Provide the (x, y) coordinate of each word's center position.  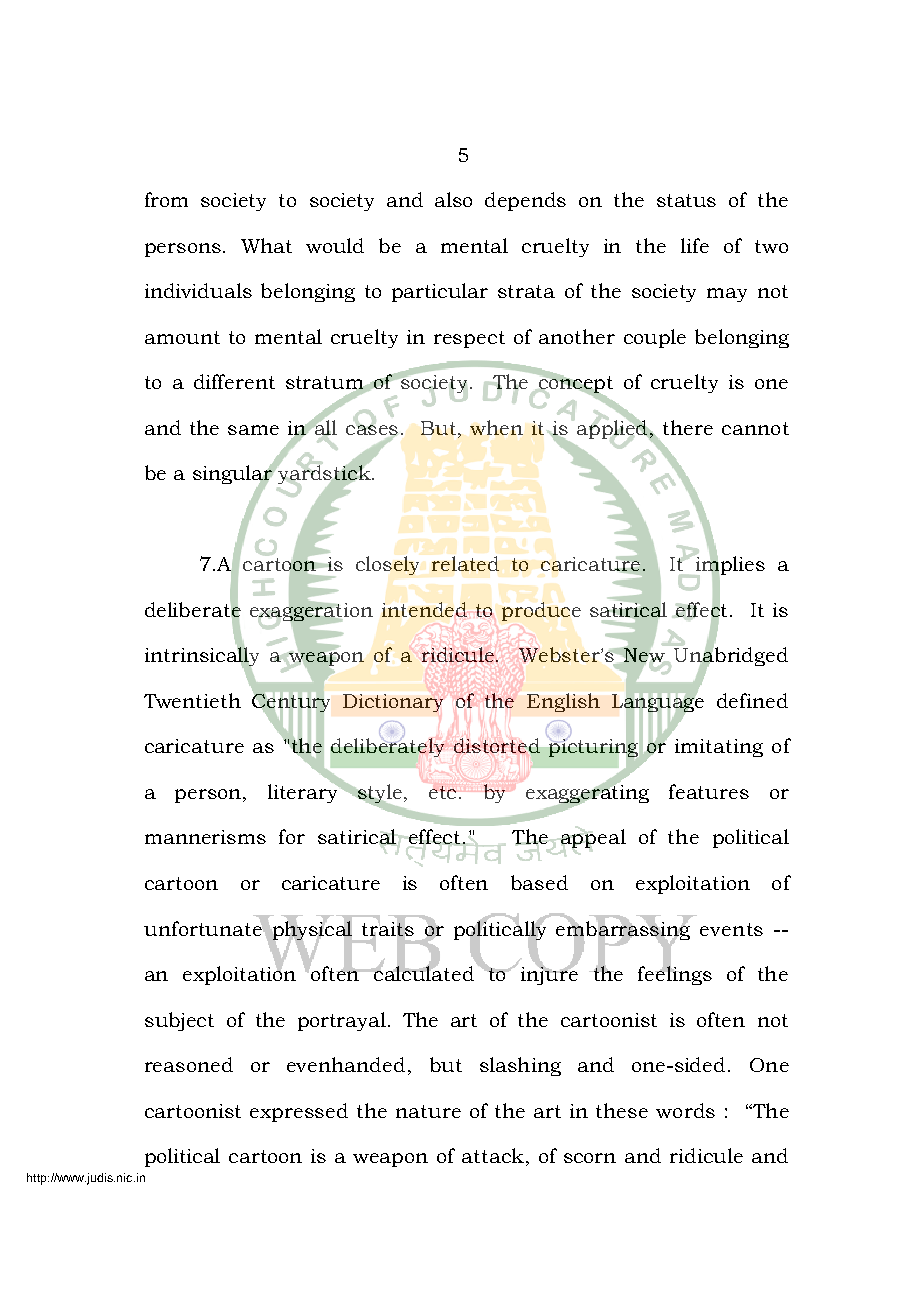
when (496, 427)
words (685, 1110)
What (266, 245)
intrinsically (202, 657)
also (453, 199)
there (688, 427)
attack (493, 1155)
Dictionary (393, 703)
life (695, 245)
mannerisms (205, 837)
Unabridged (730, 657)
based (539, 882)
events (731, 929)
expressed (299, 1112)
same (253, 430)
